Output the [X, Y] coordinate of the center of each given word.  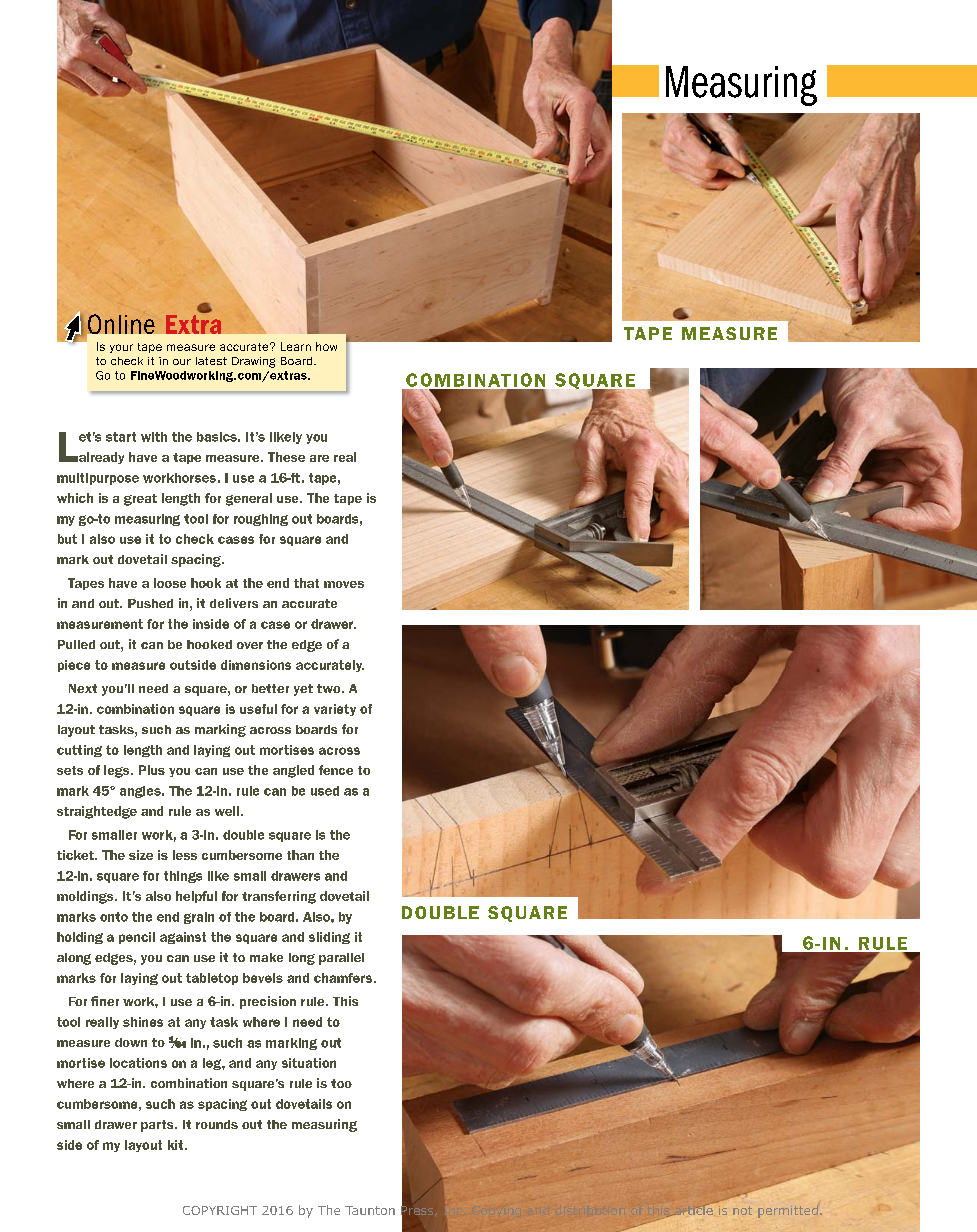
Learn [296, 346]
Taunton [370, 1210]
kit [177, 1145]
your [121, 348]
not [742, 1210]
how [326, 346]
